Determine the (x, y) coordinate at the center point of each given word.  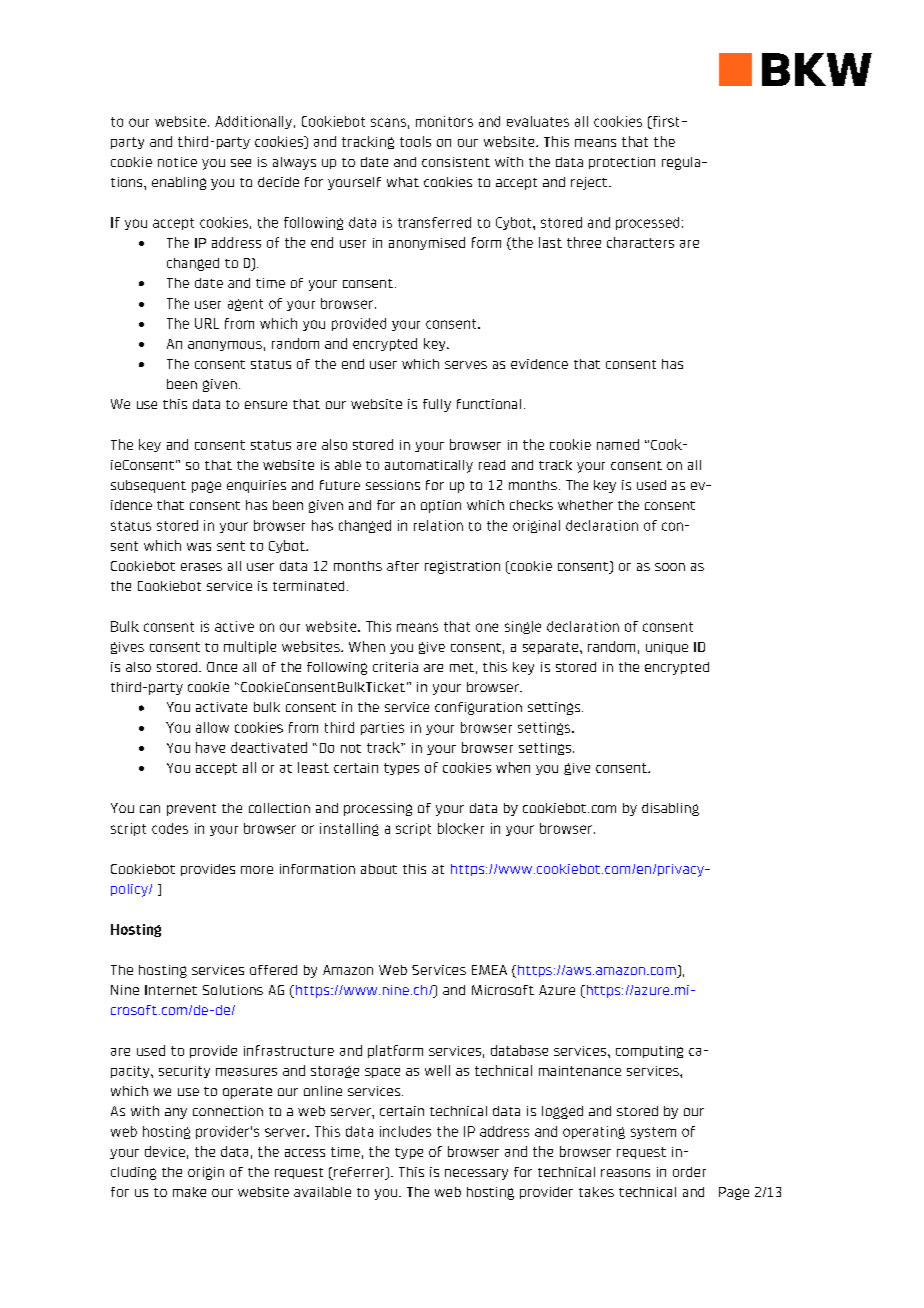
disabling (670, 809)
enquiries (256, 486)
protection (622, 163)
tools (415, 141)
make (189, 1192)
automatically (429, 466)
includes (405, 1131)
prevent (191, 810)
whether (585, 505)
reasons (625, 1173)
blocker (461, 828)
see (241, 163)
